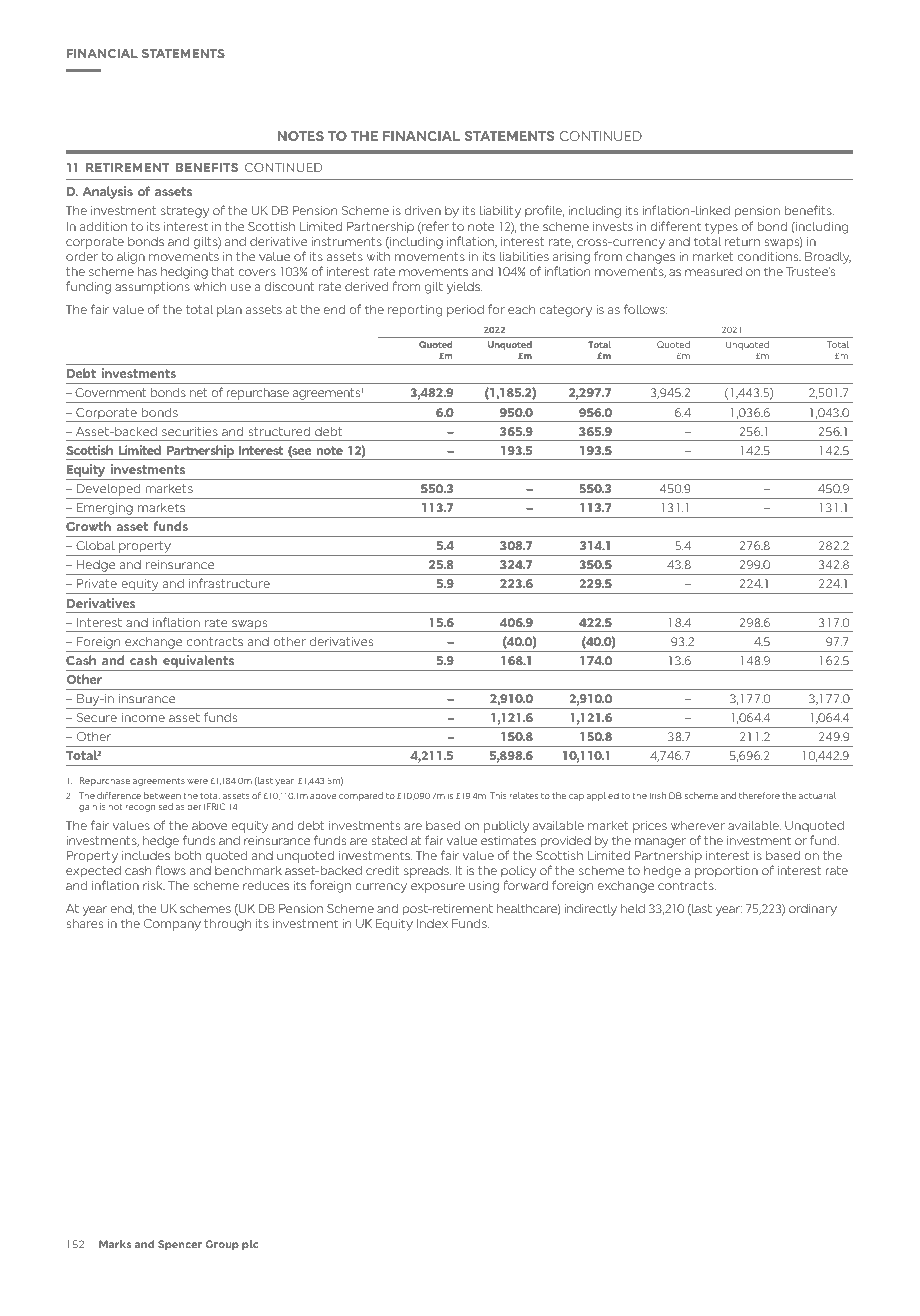 The image size is (920, 1316). I want to click on align, so click(131, 257).
